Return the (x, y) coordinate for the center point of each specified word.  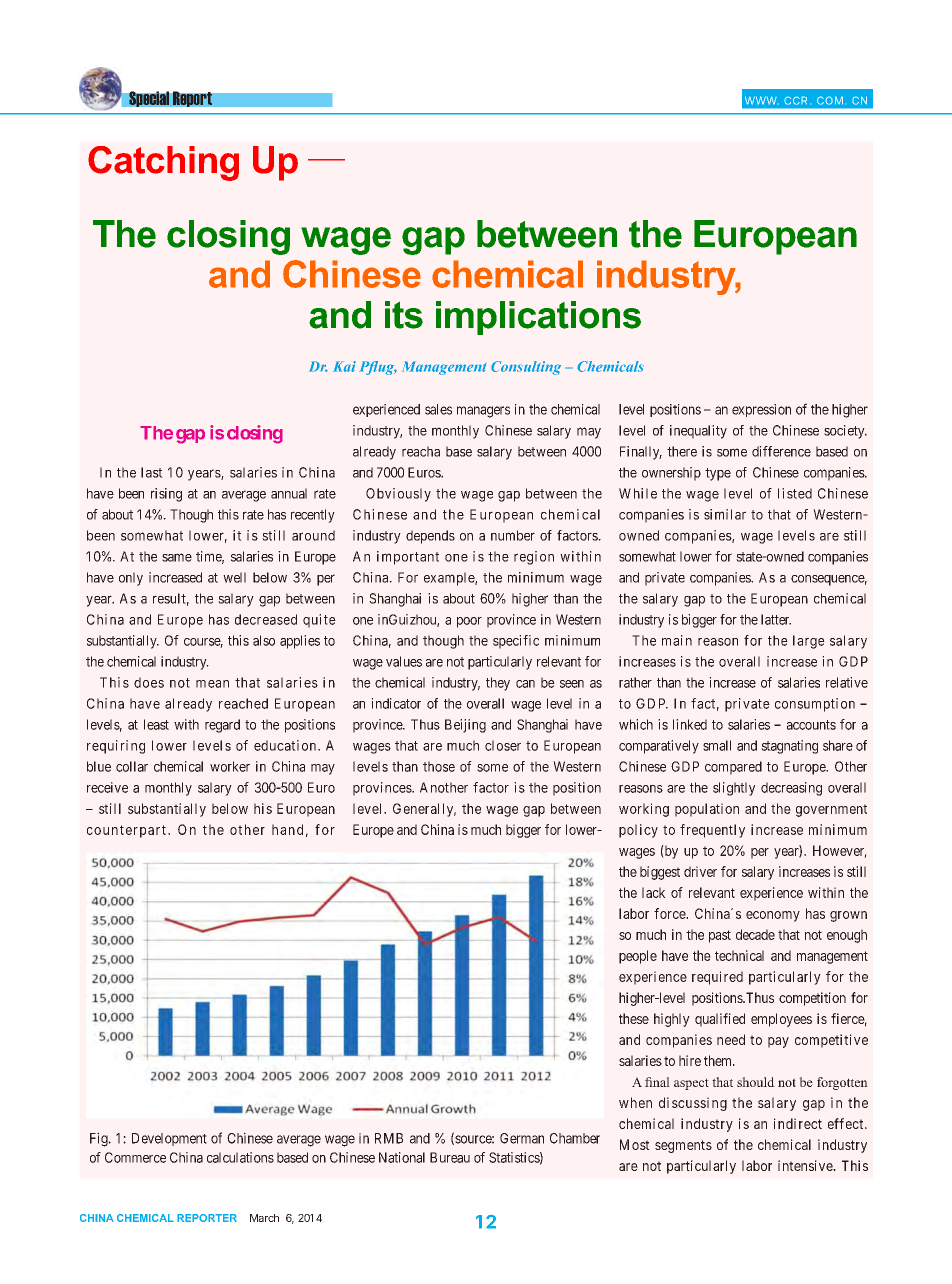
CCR (795, 100)
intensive (806, 1165)
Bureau (450, 1157)
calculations (240, 1157)
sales (438, 409)
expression (761, 410)
